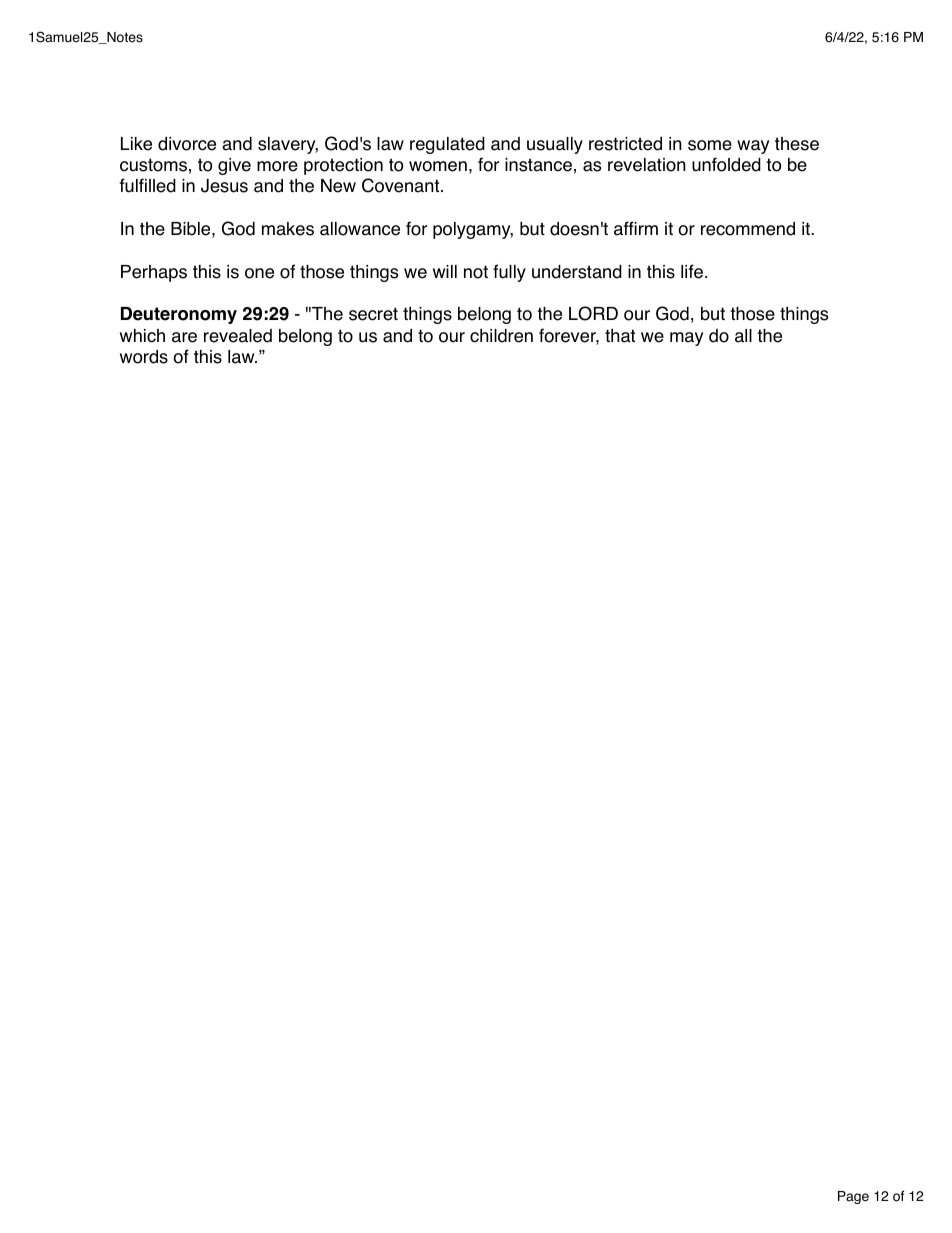  I want to click on may, so click(686, 339).
